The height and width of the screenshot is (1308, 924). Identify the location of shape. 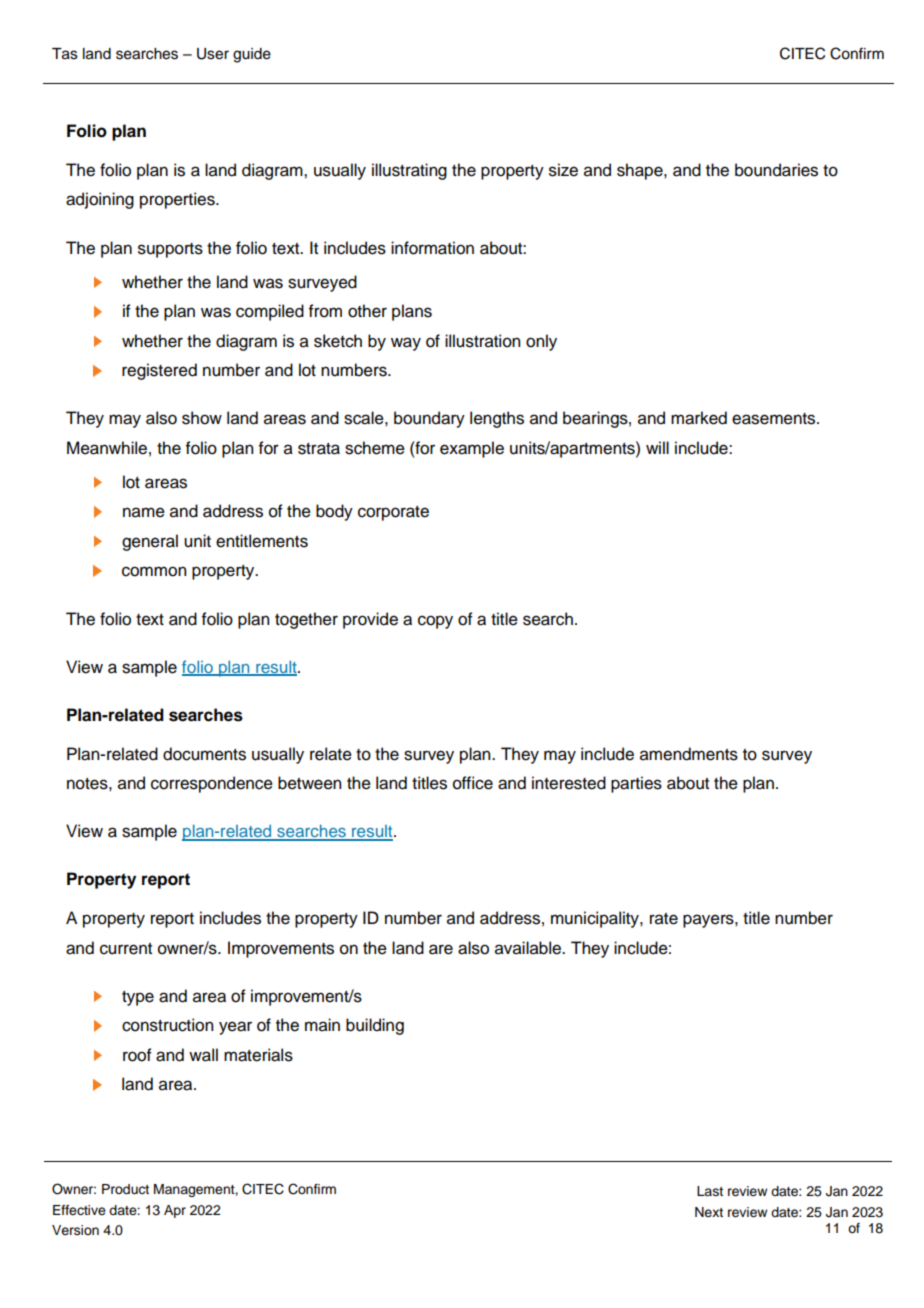
(641, 171).
